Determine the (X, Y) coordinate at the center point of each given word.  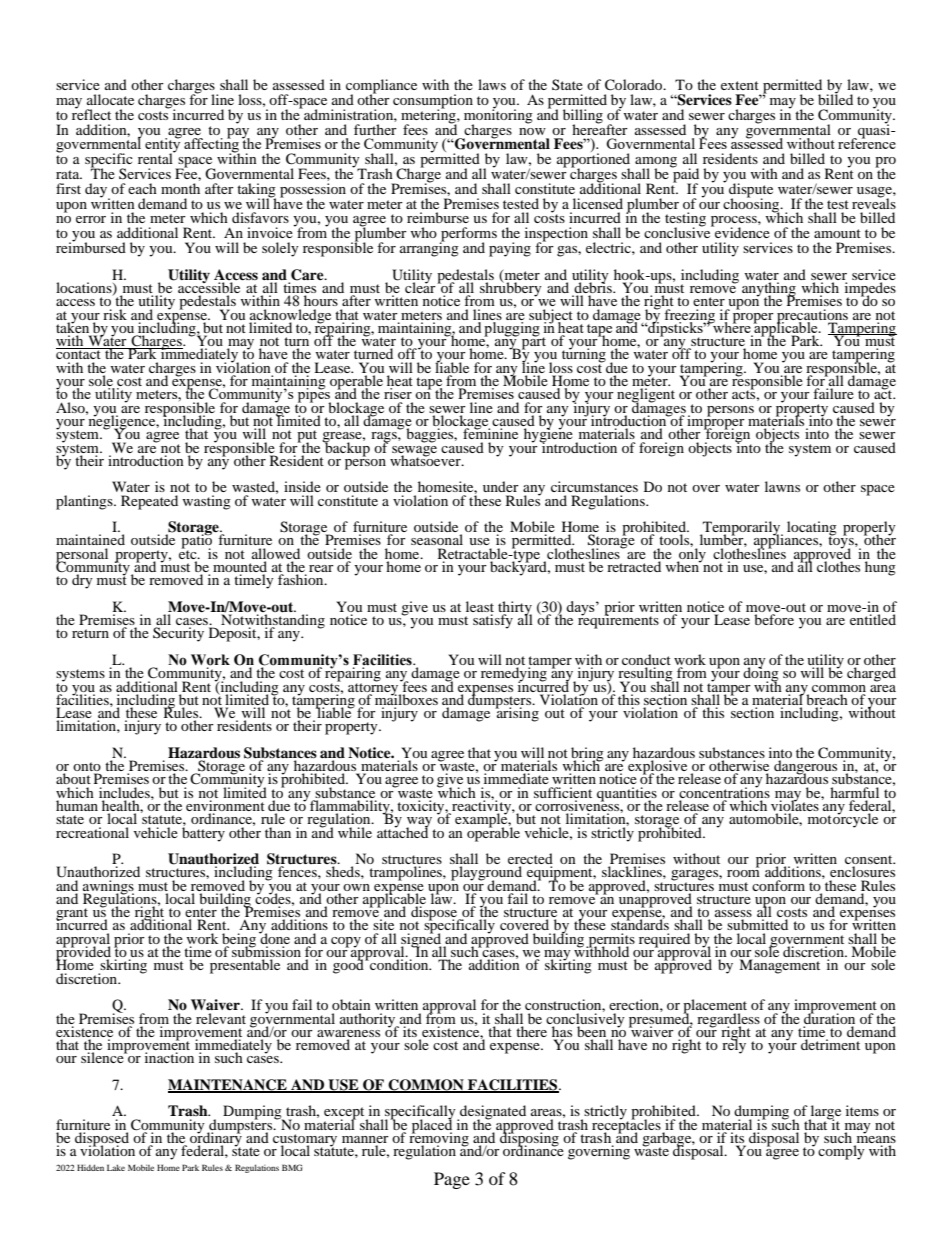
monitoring (498, 116)
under (501, 486)
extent (740, 85)
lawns (782, 486)
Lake (116, 1167)
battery (203, 833)
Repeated (149, 502)
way (420, 823)
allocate (110, 99)
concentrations (724, 791)
